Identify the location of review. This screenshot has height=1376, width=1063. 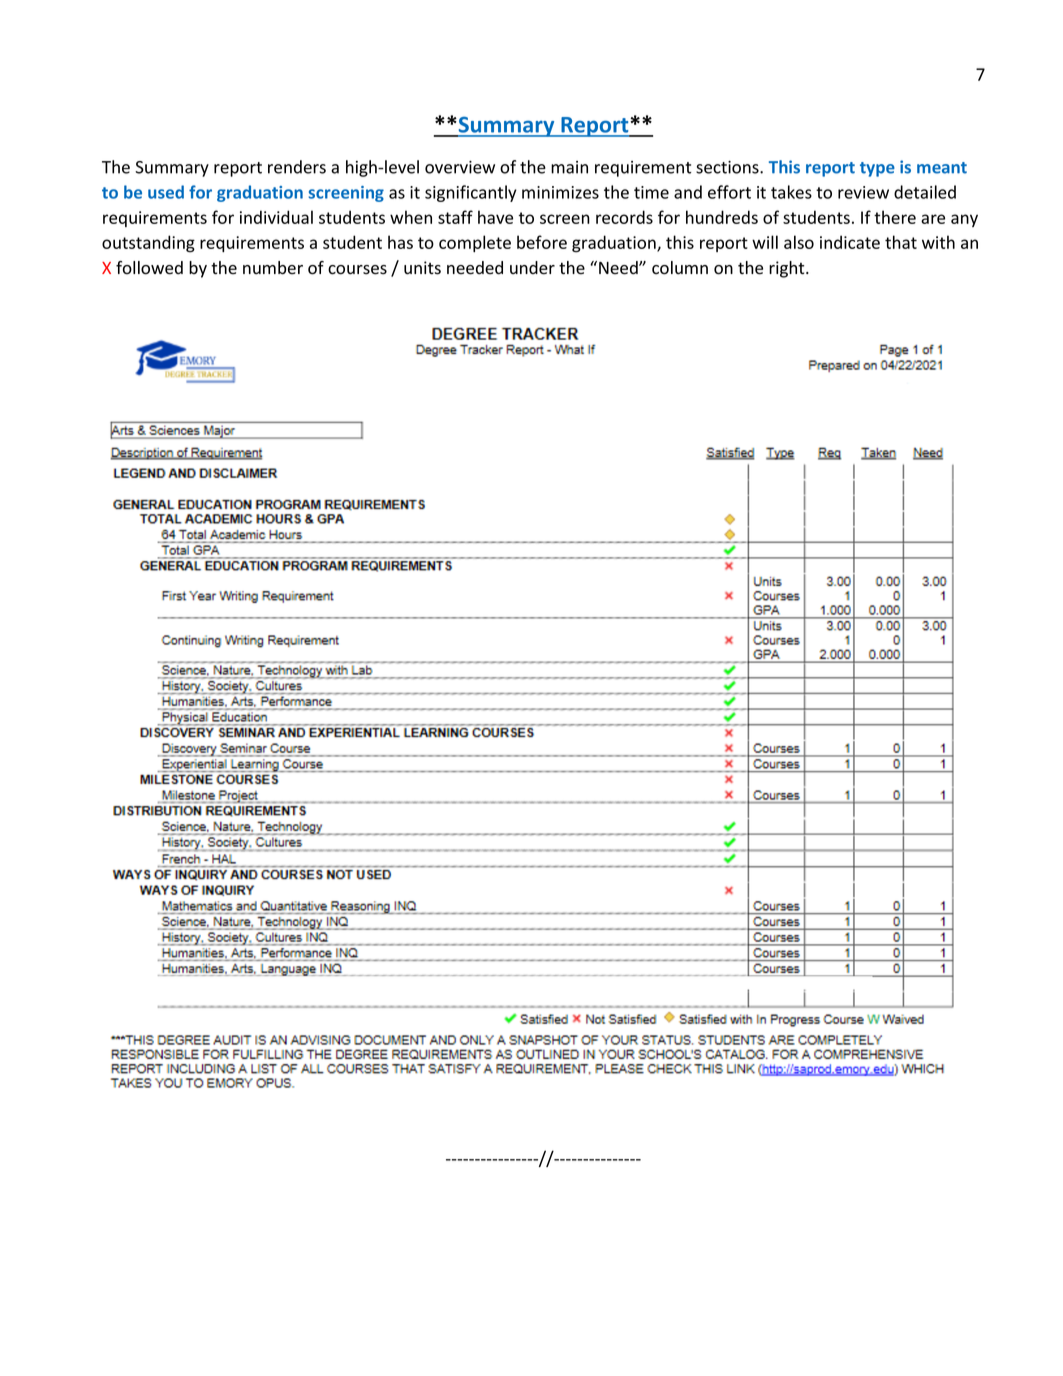
(863, 192).
